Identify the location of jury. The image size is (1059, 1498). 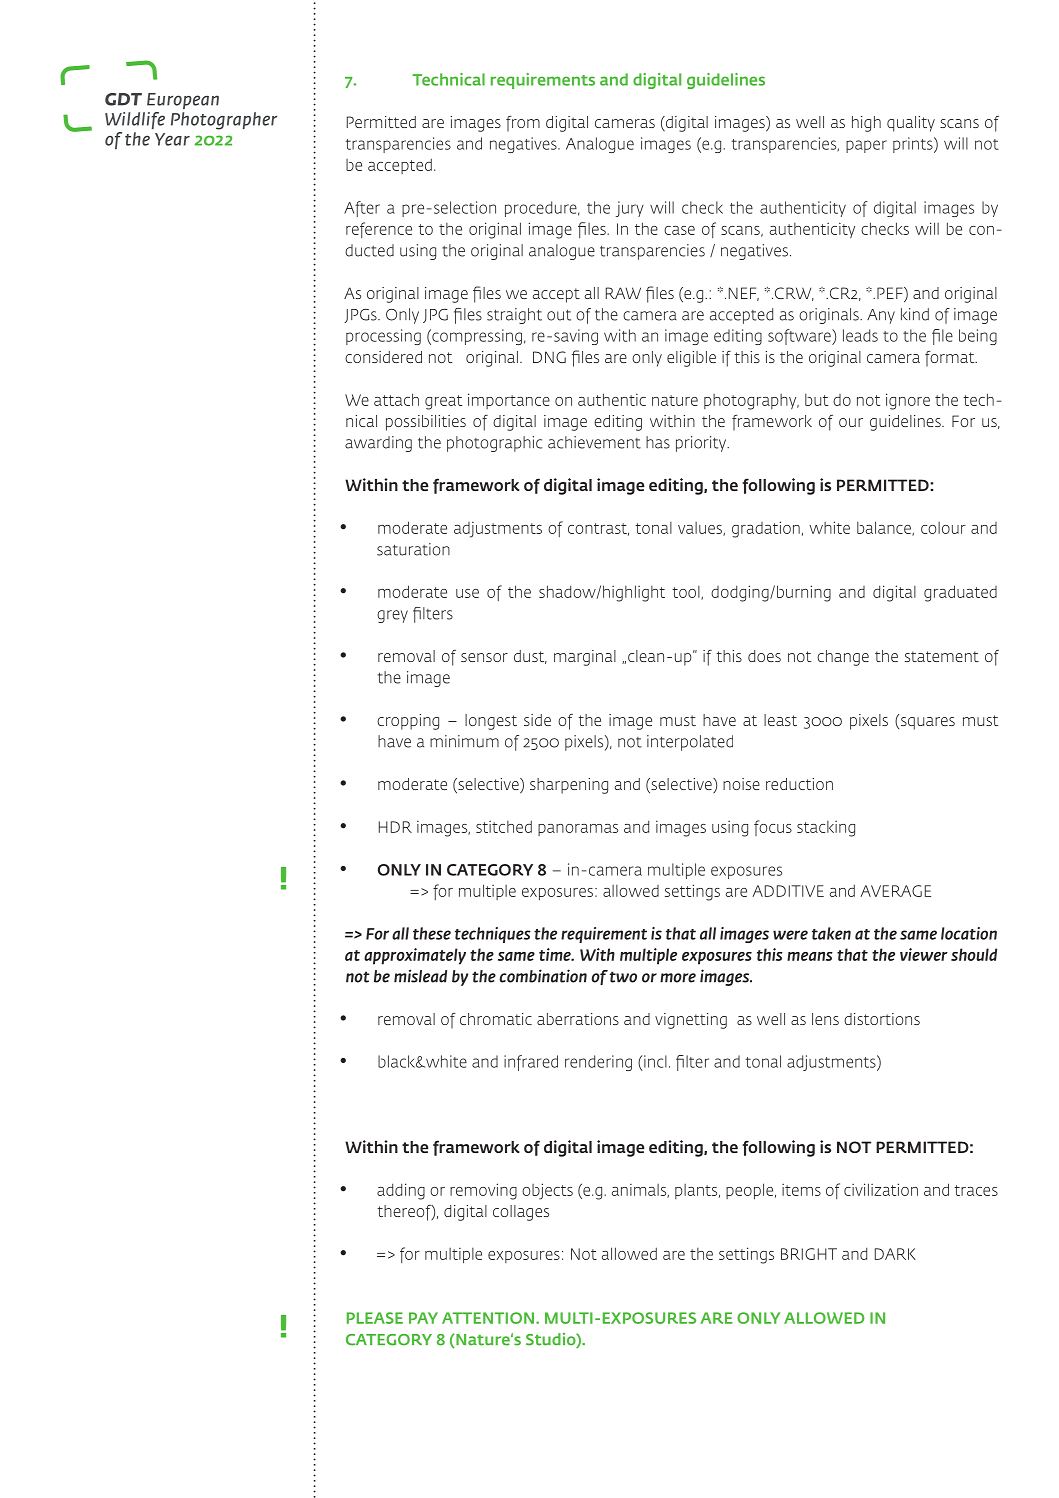
(630, 209).
